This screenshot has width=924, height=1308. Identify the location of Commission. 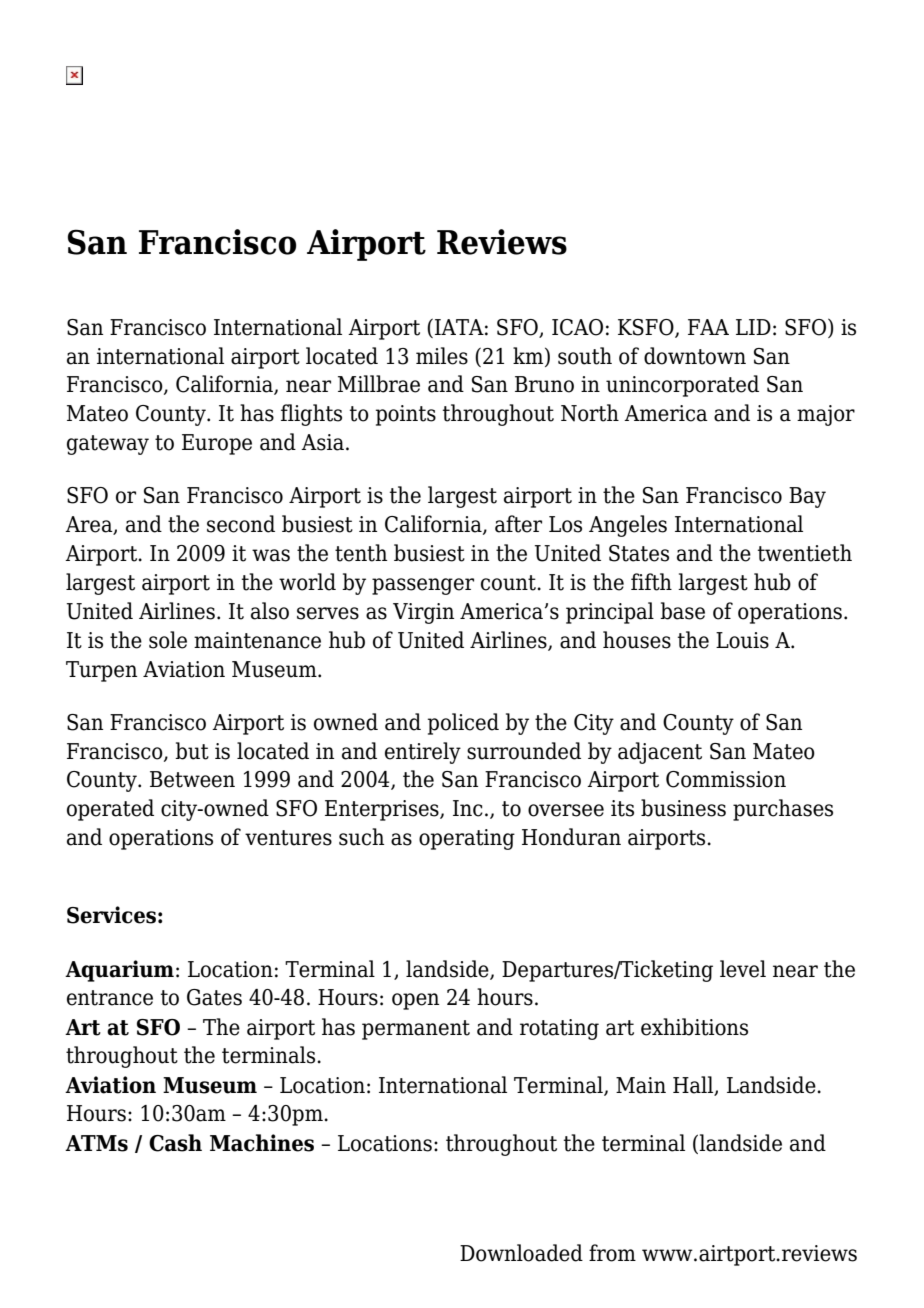
(726, 779).
